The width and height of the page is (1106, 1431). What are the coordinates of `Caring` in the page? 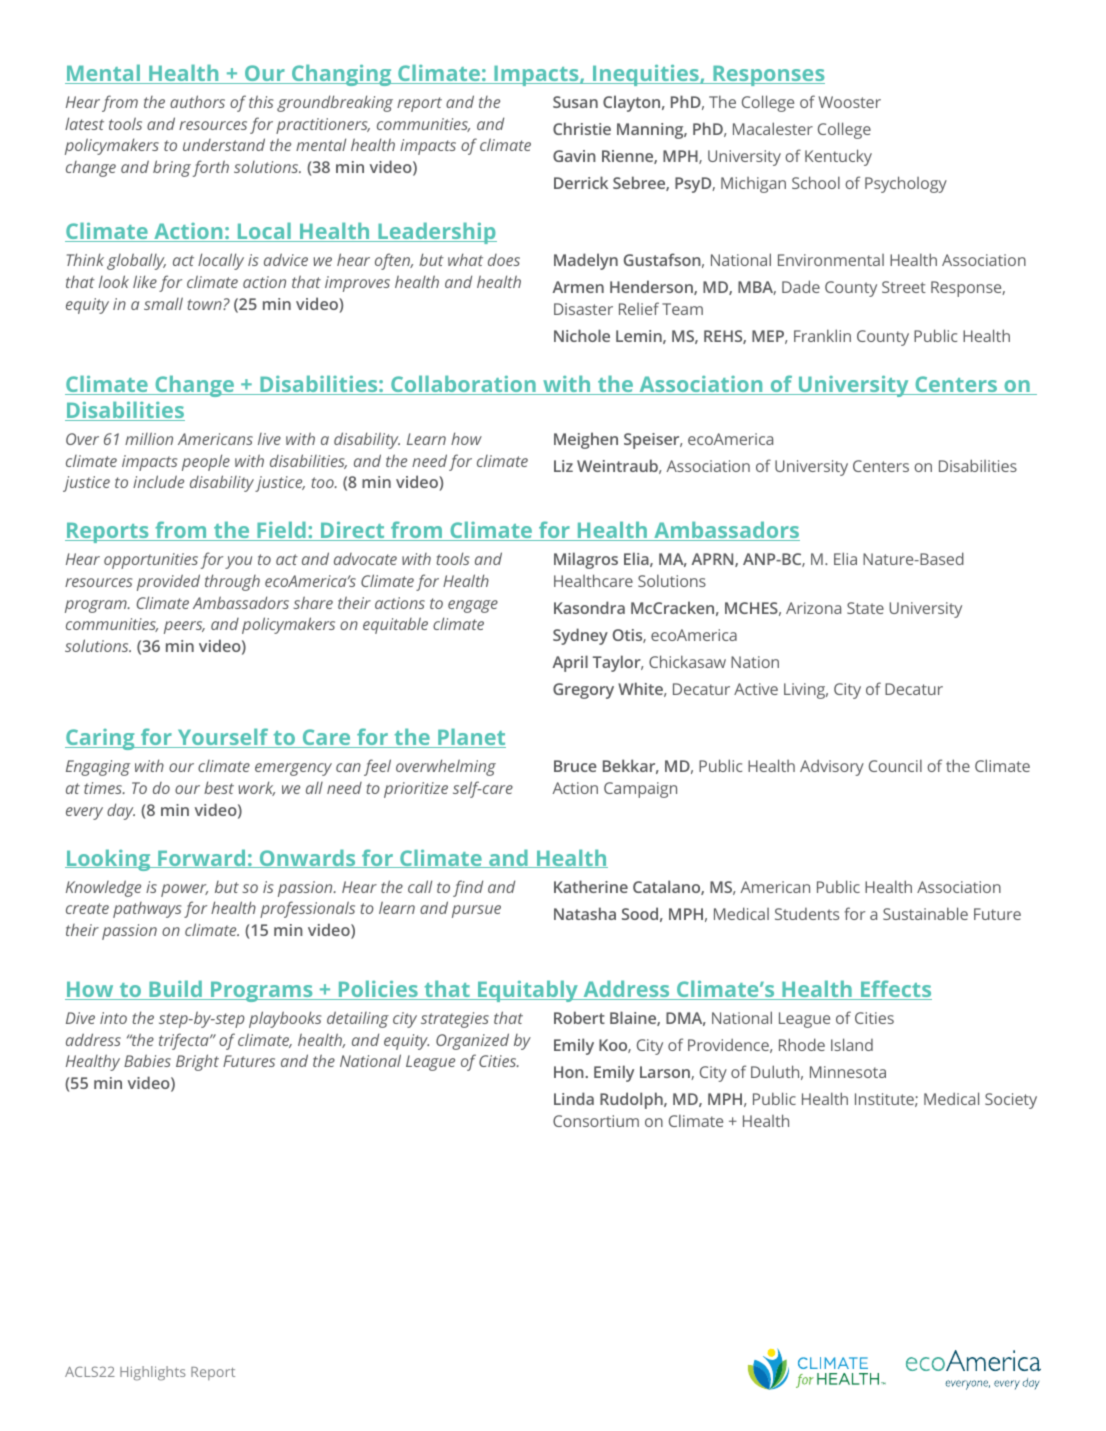 It's located at (101, 739).
